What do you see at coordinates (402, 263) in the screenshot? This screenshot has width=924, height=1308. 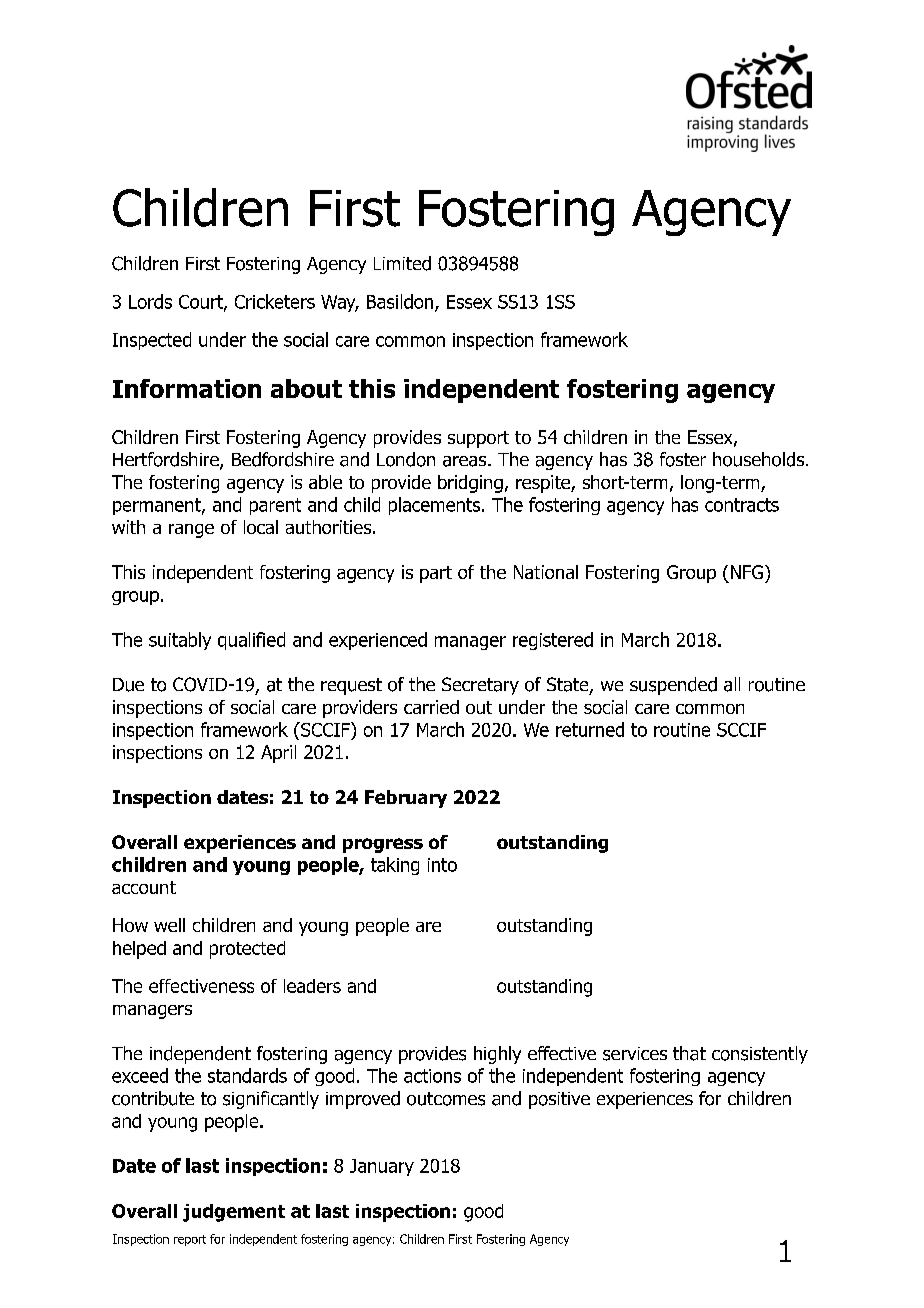 I see `Limited` at bounding box center [402, 263].
